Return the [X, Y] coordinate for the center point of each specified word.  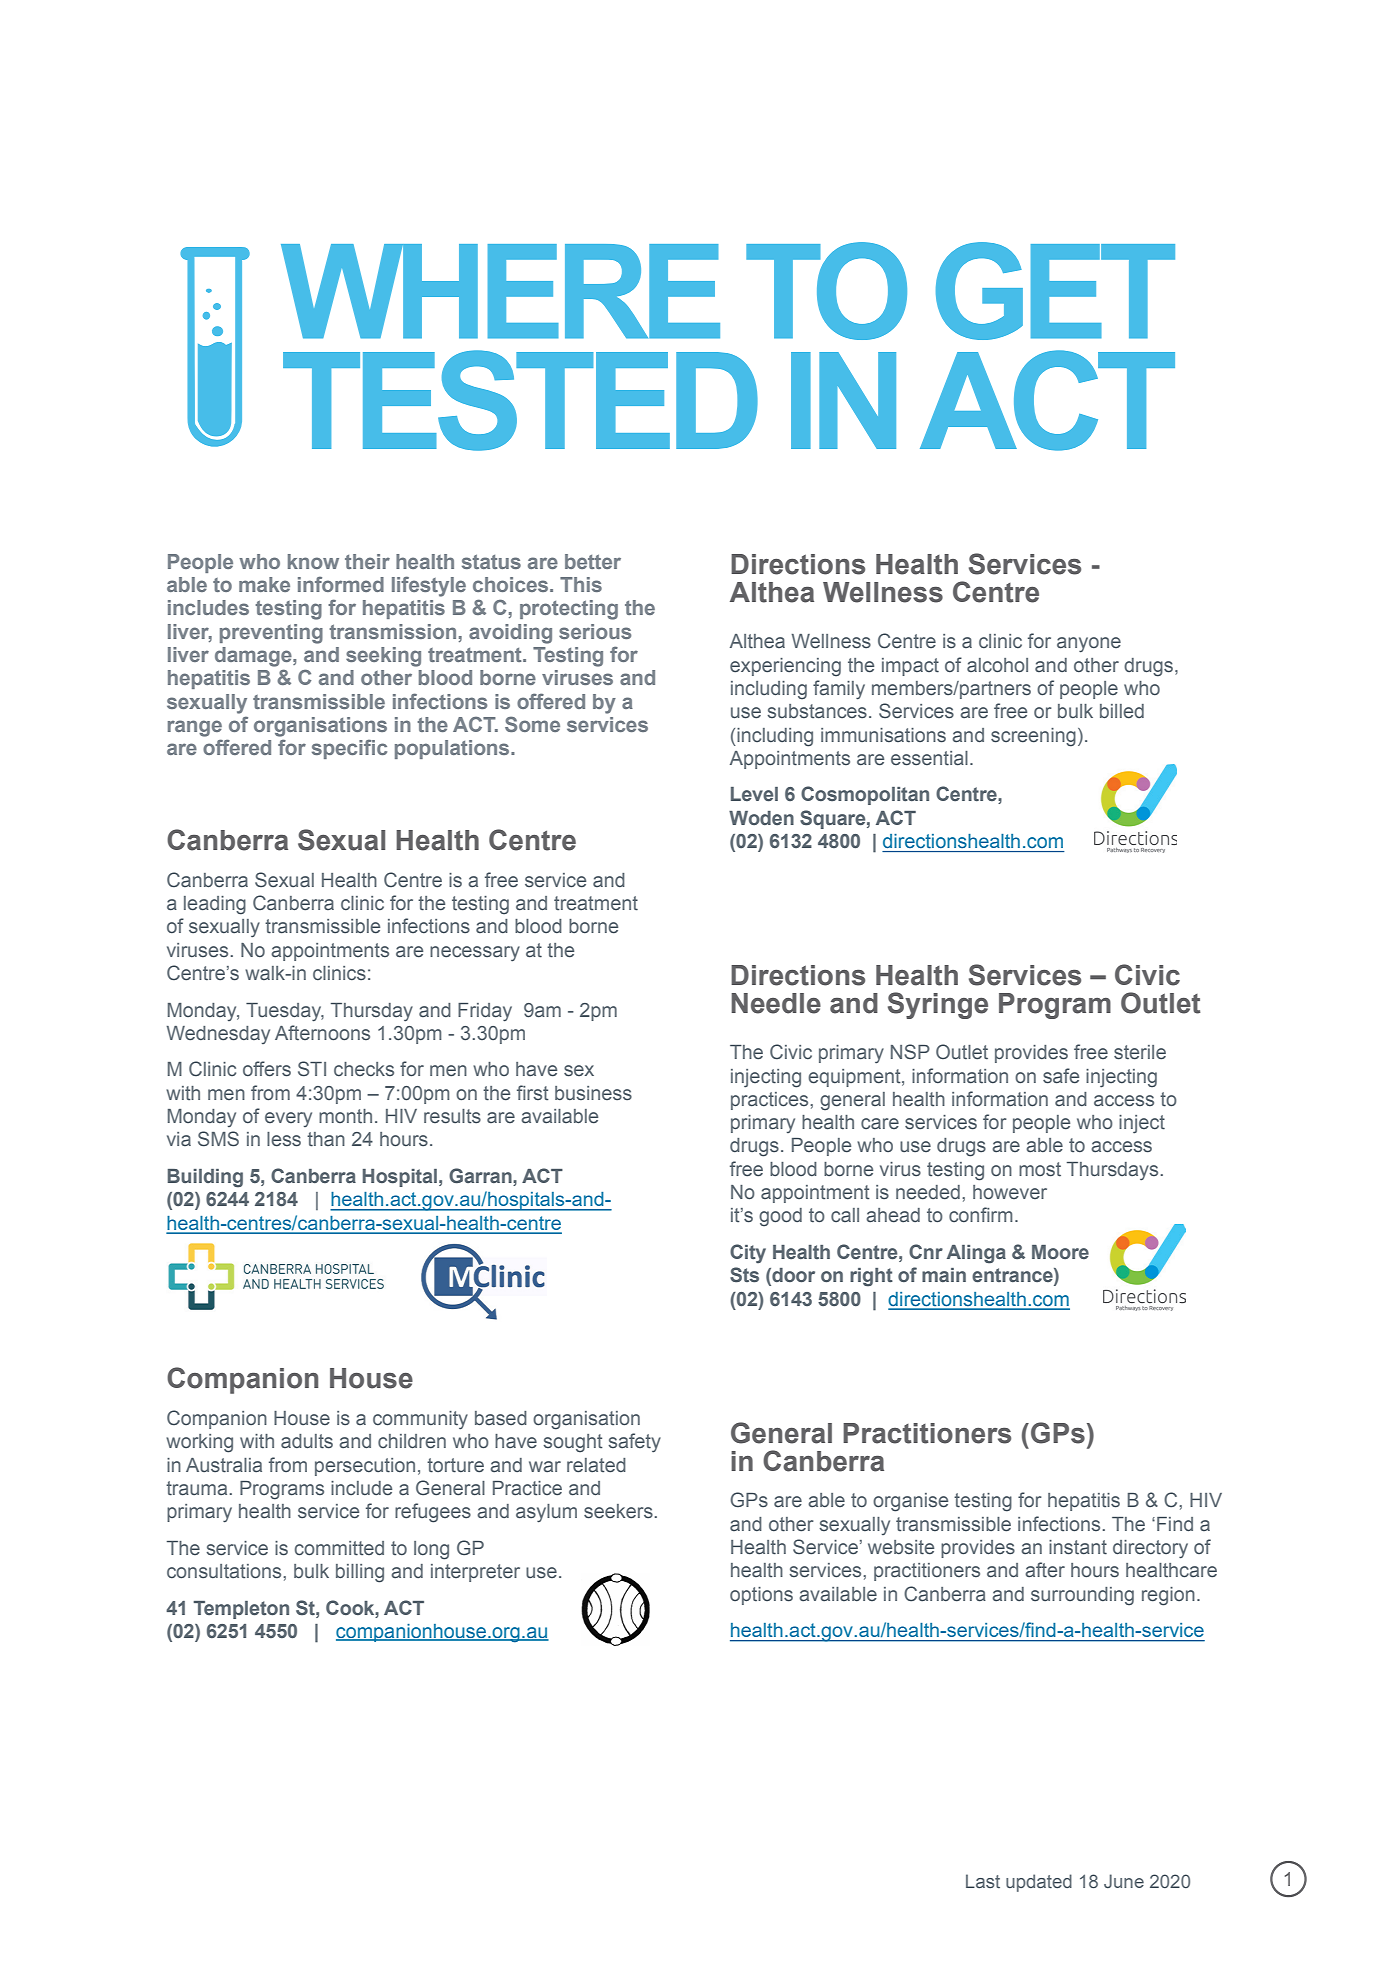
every [288, 1119]
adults [307, 1441]
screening [1033, 737]
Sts [744, 1275]
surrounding [1082, 1596]
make [264, 584]
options [761, 1596]
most [1040, 1169]
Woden [761, 818]
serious [595, 631]
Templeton [241, 1610]
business [593, 1093]
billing [360, 1573]
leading [215, 905]
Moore [1060, 1252]
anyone [1089, 645]
